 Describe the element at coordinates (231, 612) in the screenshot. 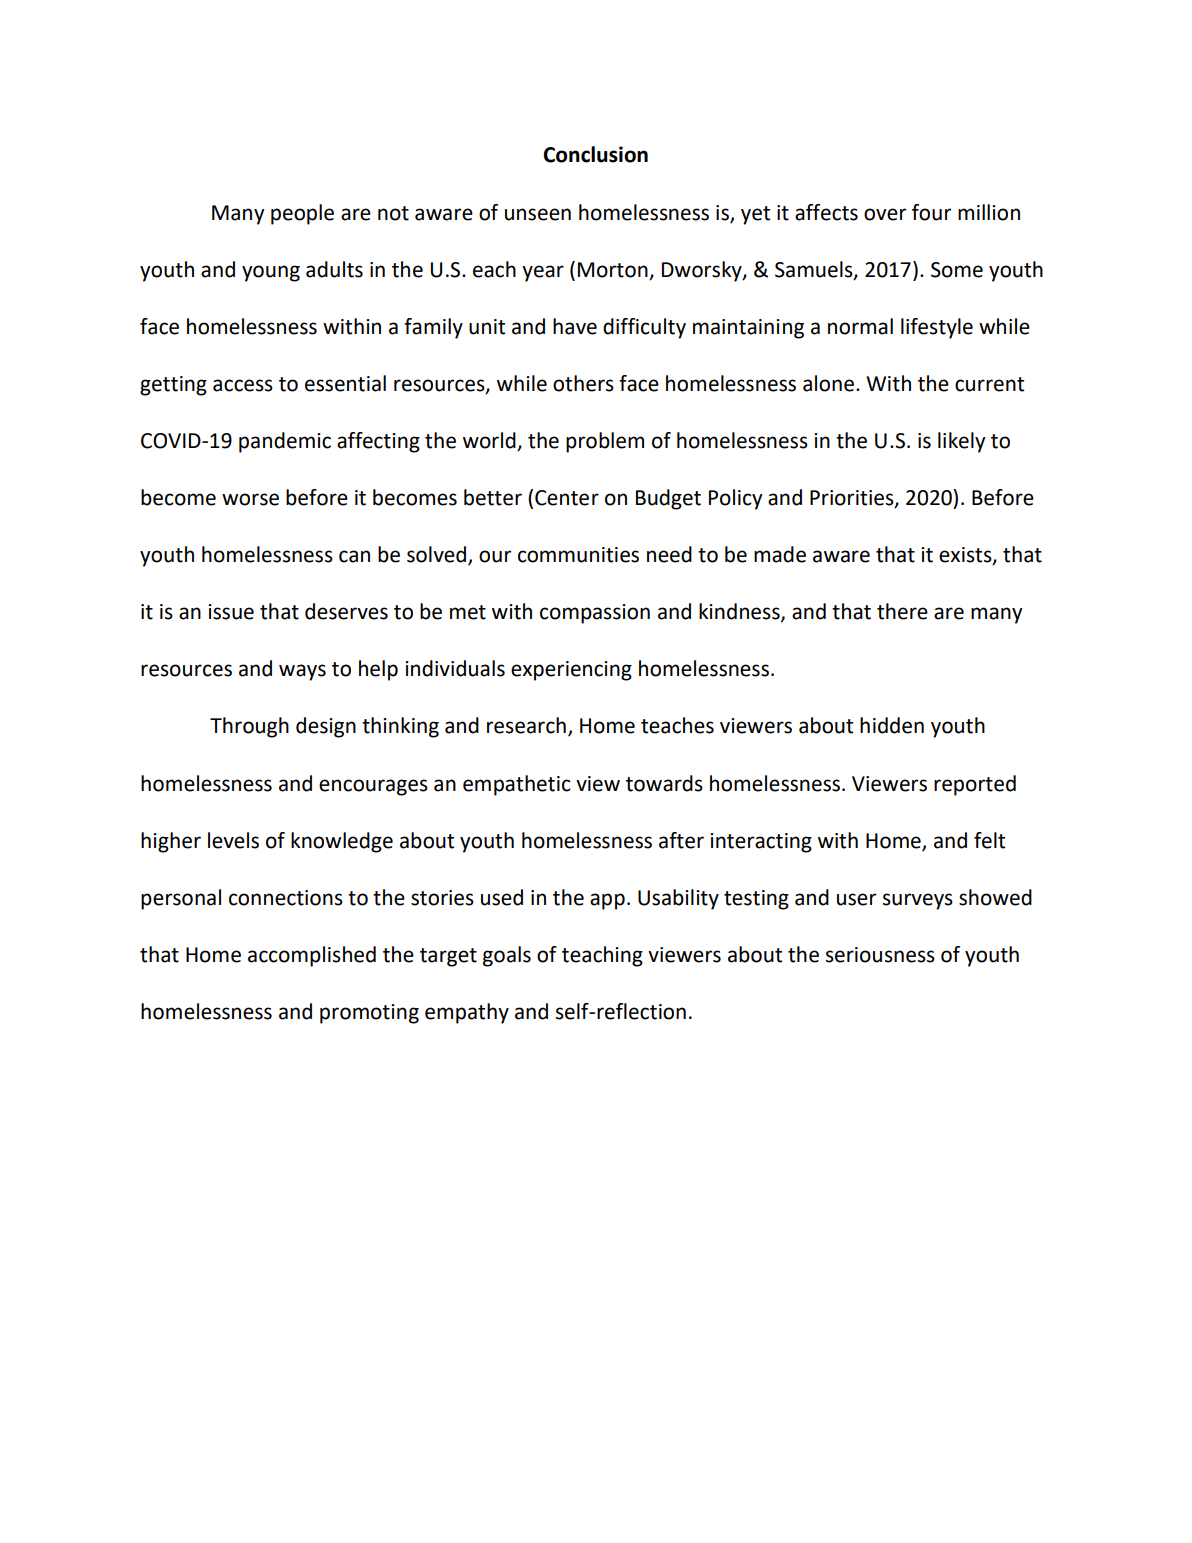

I see `issue` at that location.
